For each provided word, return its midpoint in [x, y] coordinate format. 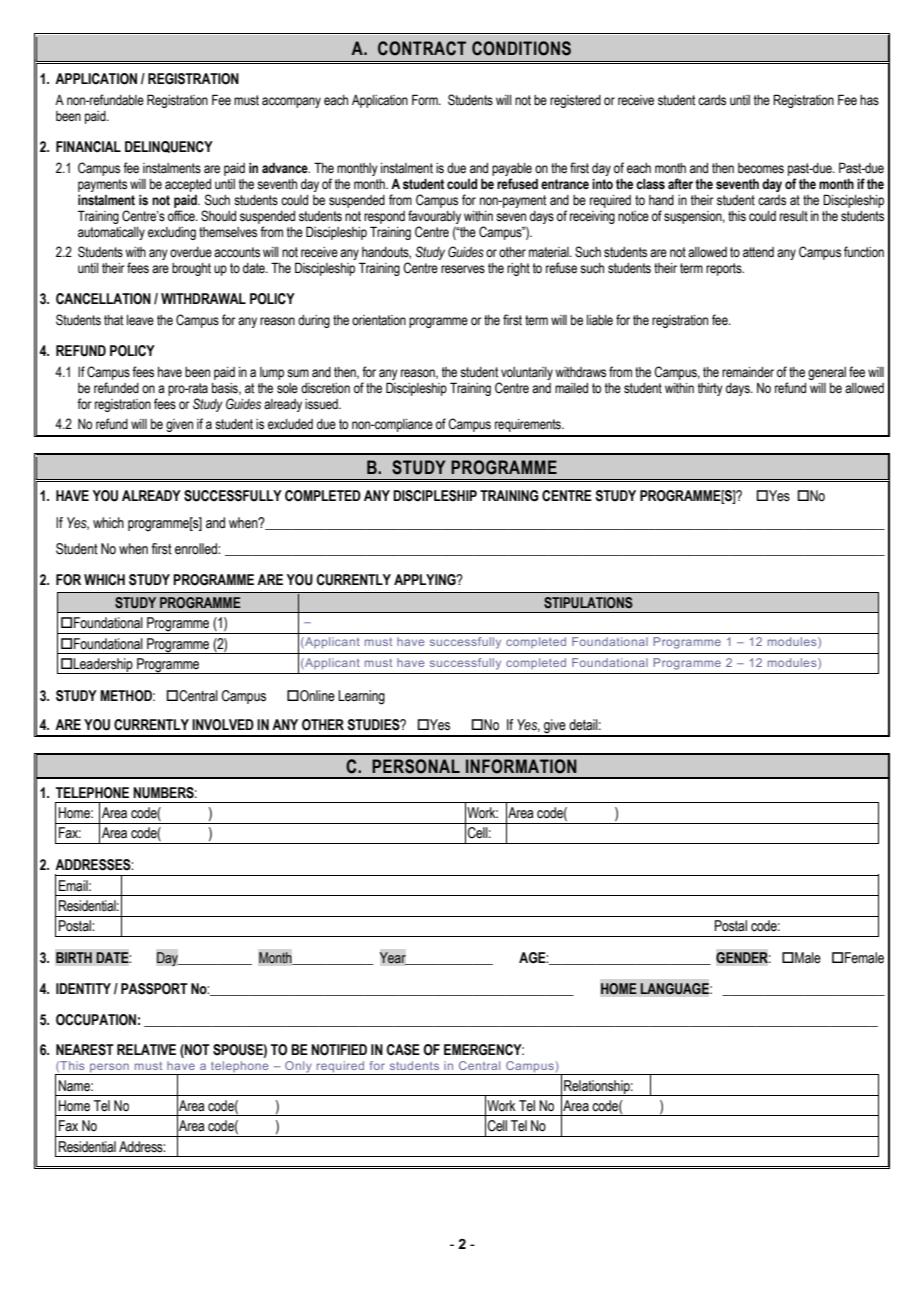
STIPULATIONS [588, 602]
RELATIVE [146, 1049]
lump [272, 373]
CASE [403, 1050]
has [869, 100]
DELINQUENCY [169, 147]
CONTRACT [422, 48]
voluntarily [527, 373]
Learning [361, 697]
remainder [748, 372]
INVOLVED [223, 725]
